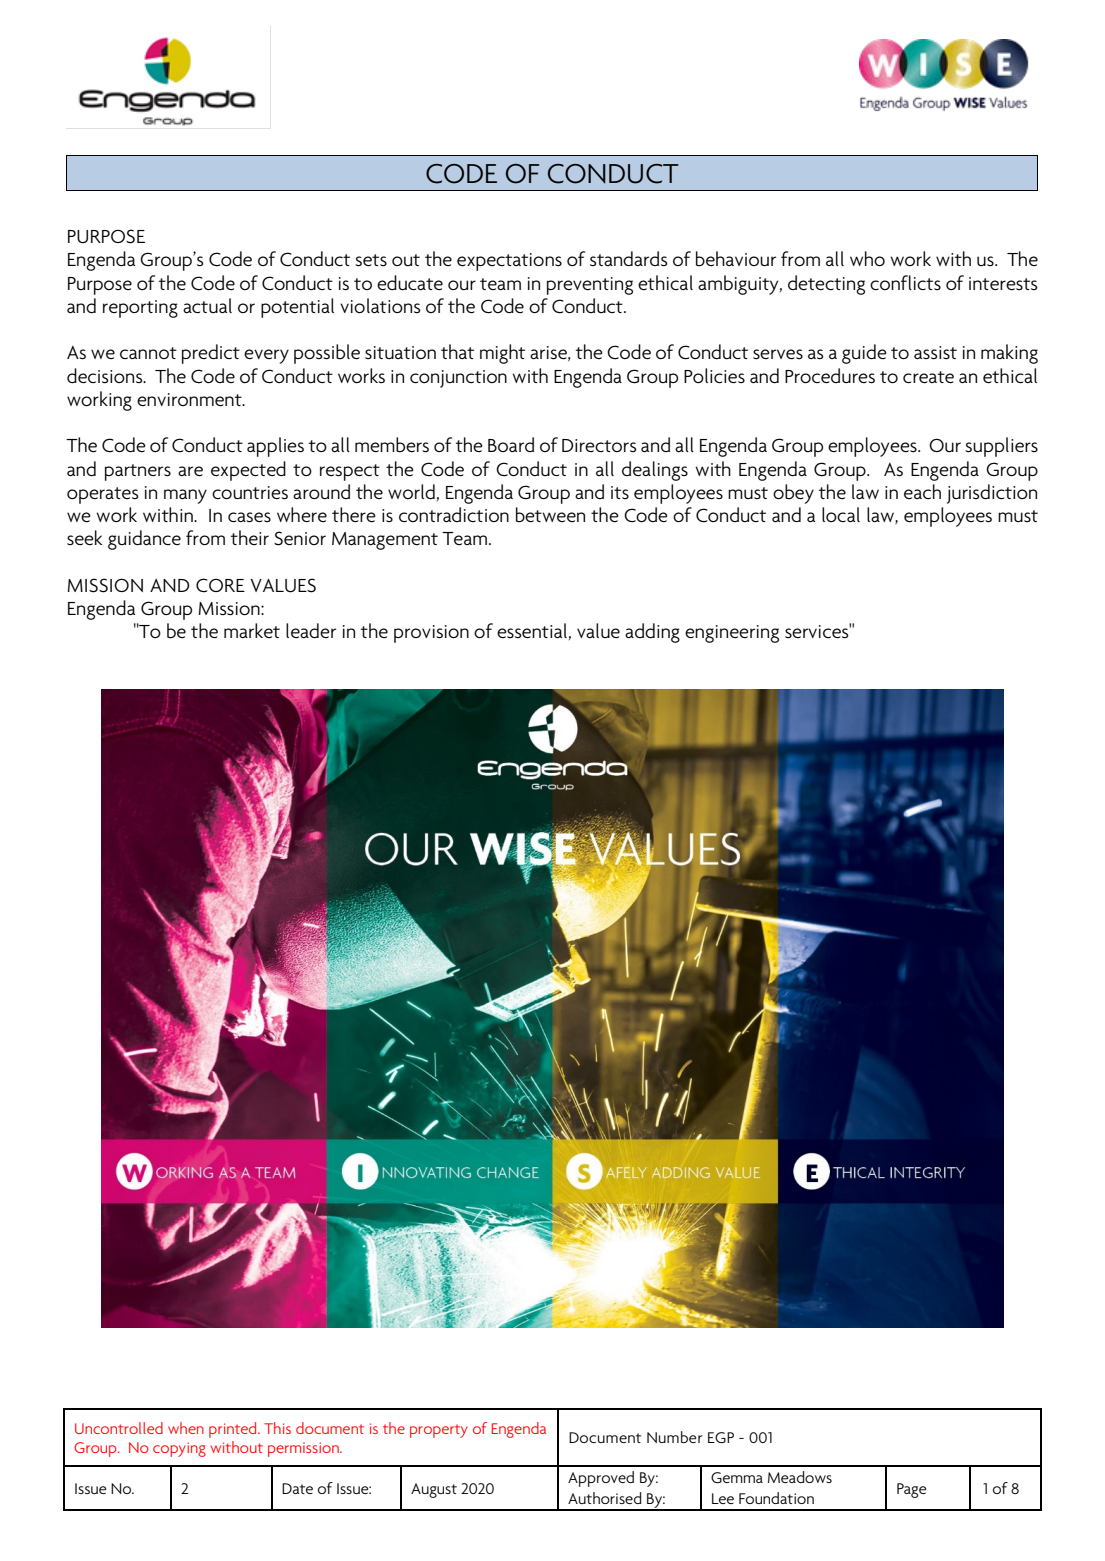 This screenshot has width=1105, height=1561. I want to click on copying, so click(179, 1449).
